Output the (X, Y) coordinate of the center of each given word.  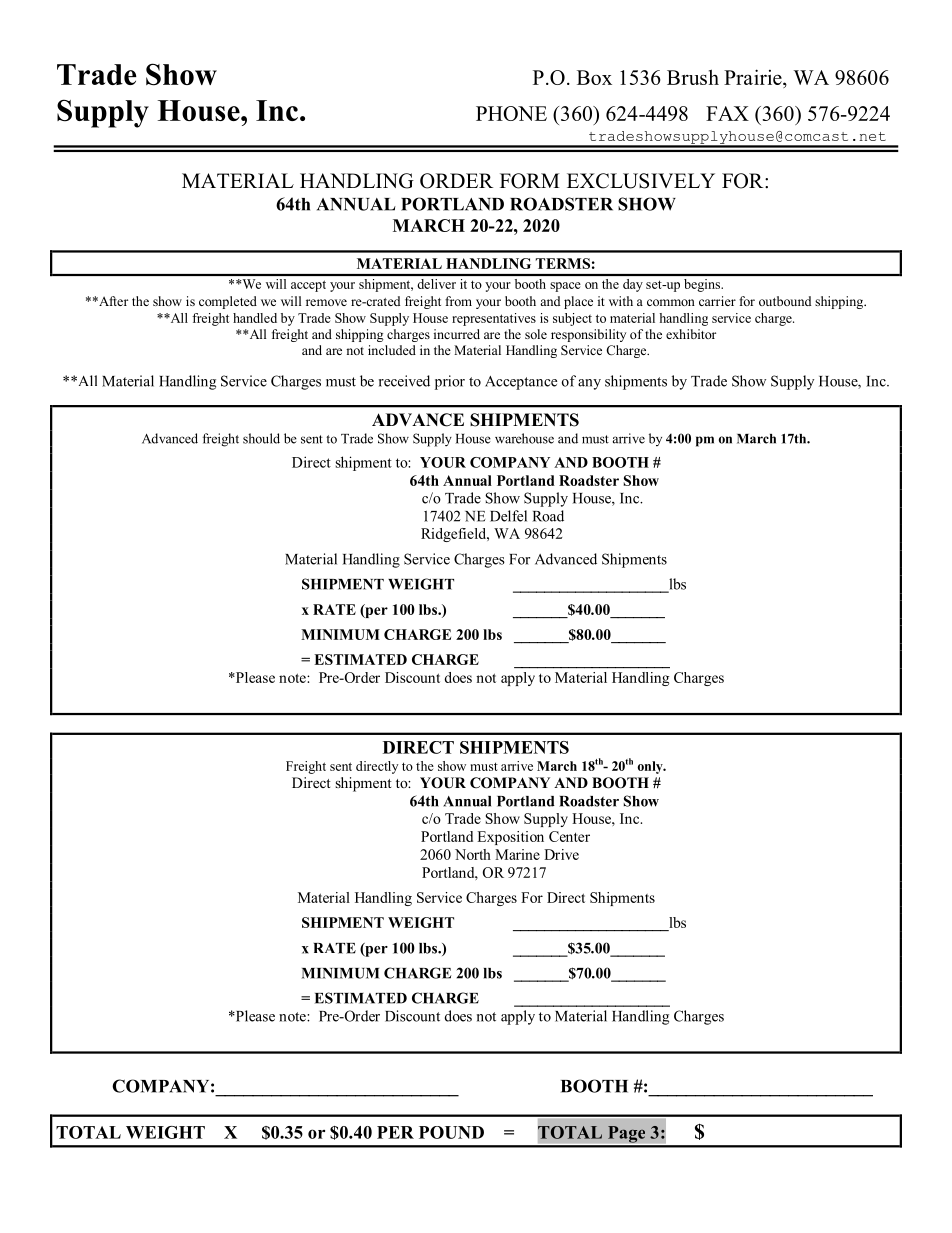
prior (450, 382)
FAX (727, 113)
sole (536, 334)
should (261, 438)
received (404, 381)
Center (569, 836)
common (671, 302)
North (473, 854)
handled (255, 318)
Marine (517, 854)
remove (326, 302)
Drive (561, 854)
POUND (451, 1132)
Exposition (510, 838)
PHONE (511, 113)
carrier (717, 301)
